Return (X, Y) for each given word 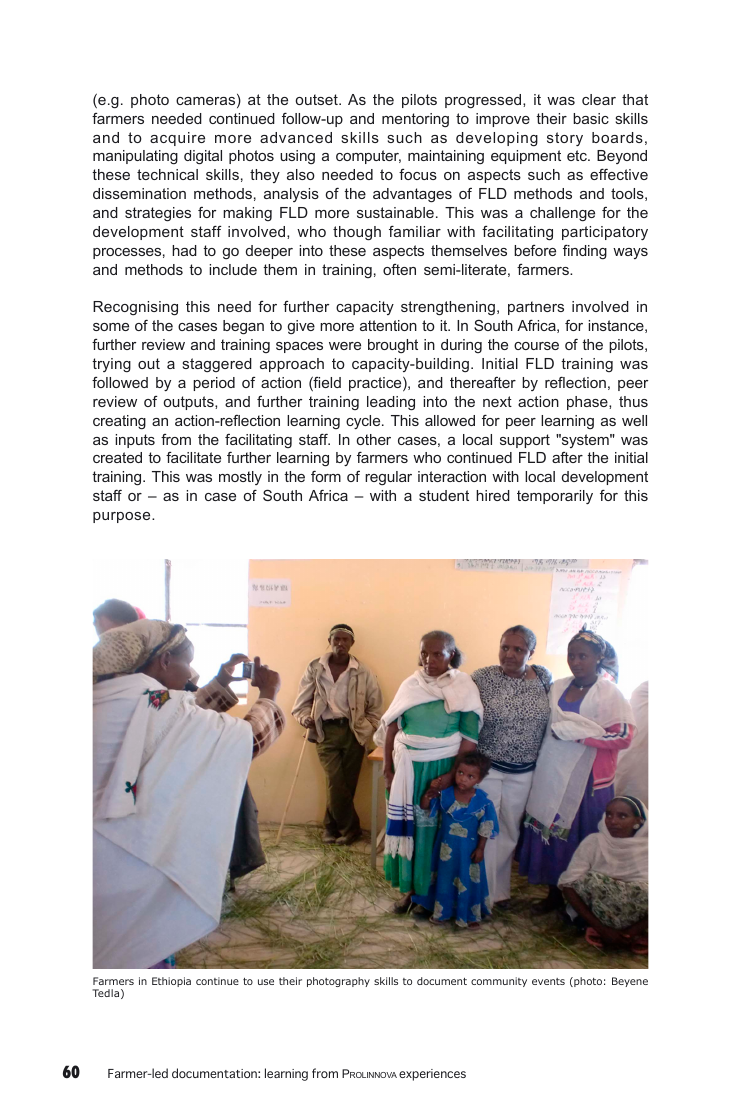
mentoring (415, 120)
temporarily (555, 497)
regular (388, 478)
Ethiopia (171, 982)
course (536, 346)
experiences (432, 1075)
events (548, 981)
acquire (177, 139)
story (565, 139)
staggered (217, 365)
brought (393, 346)
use (266, 982)
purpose (123, 517)
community (499, 982)
